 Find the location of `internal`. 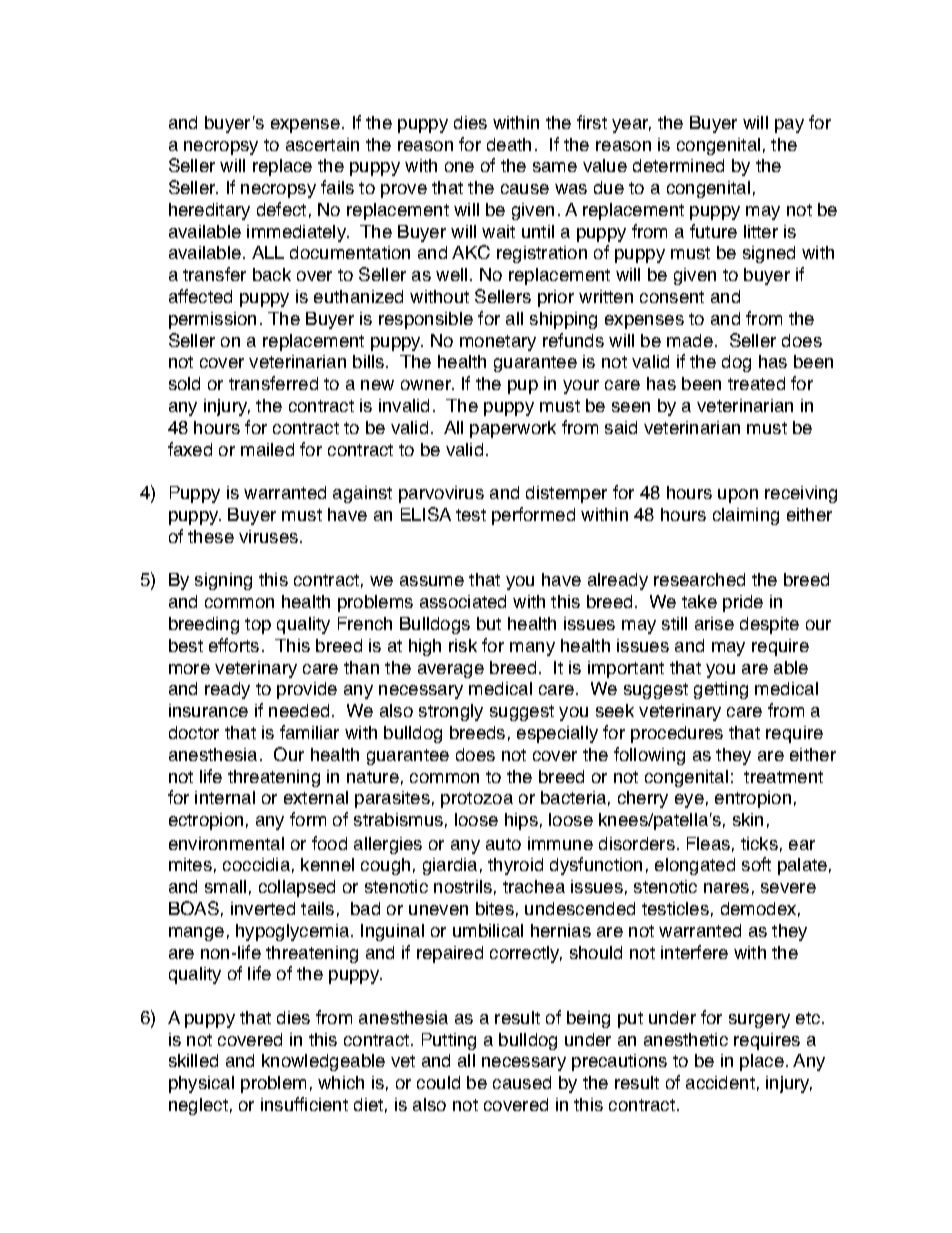

internal is located at coordinates (225, 797).
